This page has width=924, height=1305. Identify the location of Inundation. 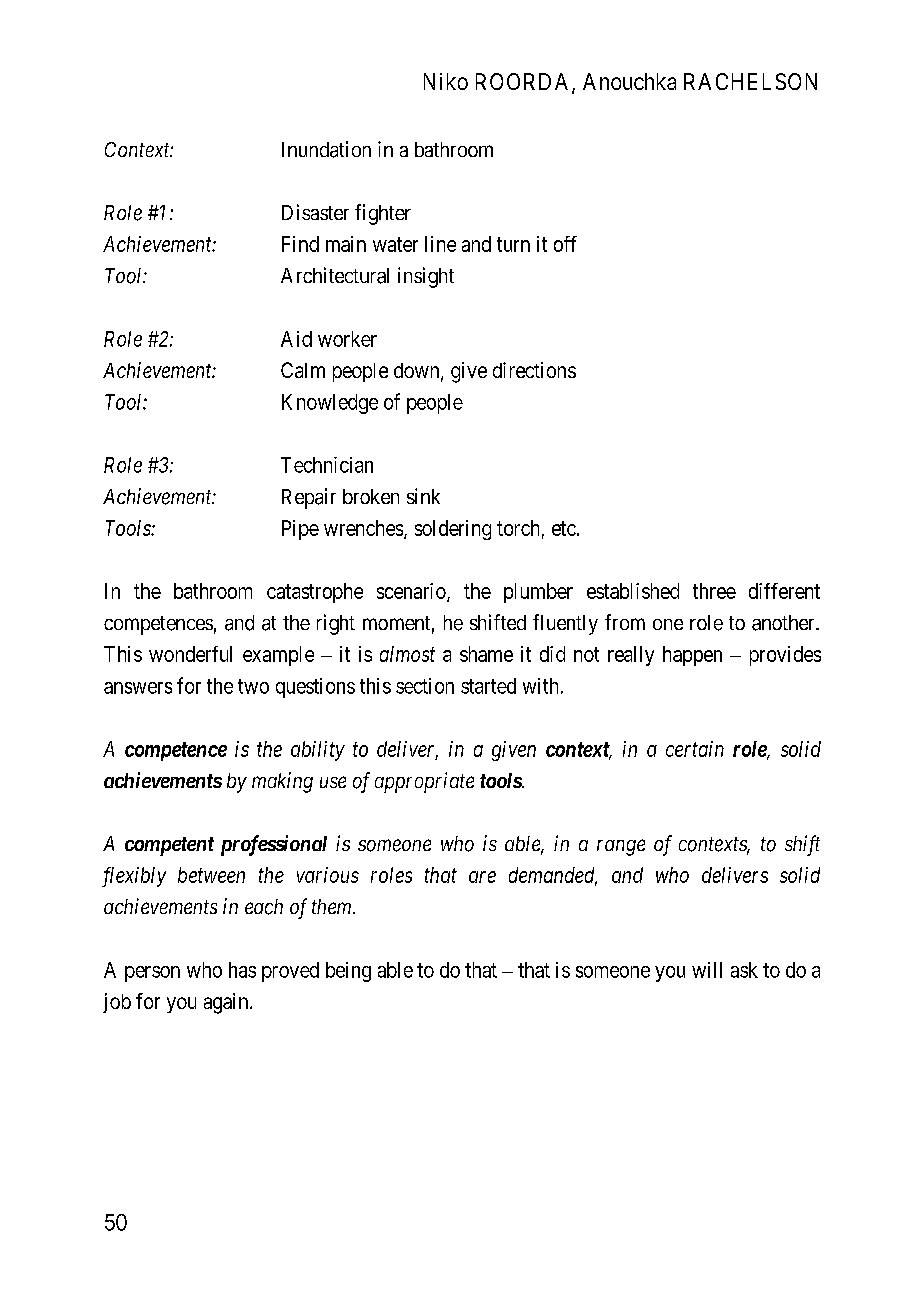
(326, 149).
